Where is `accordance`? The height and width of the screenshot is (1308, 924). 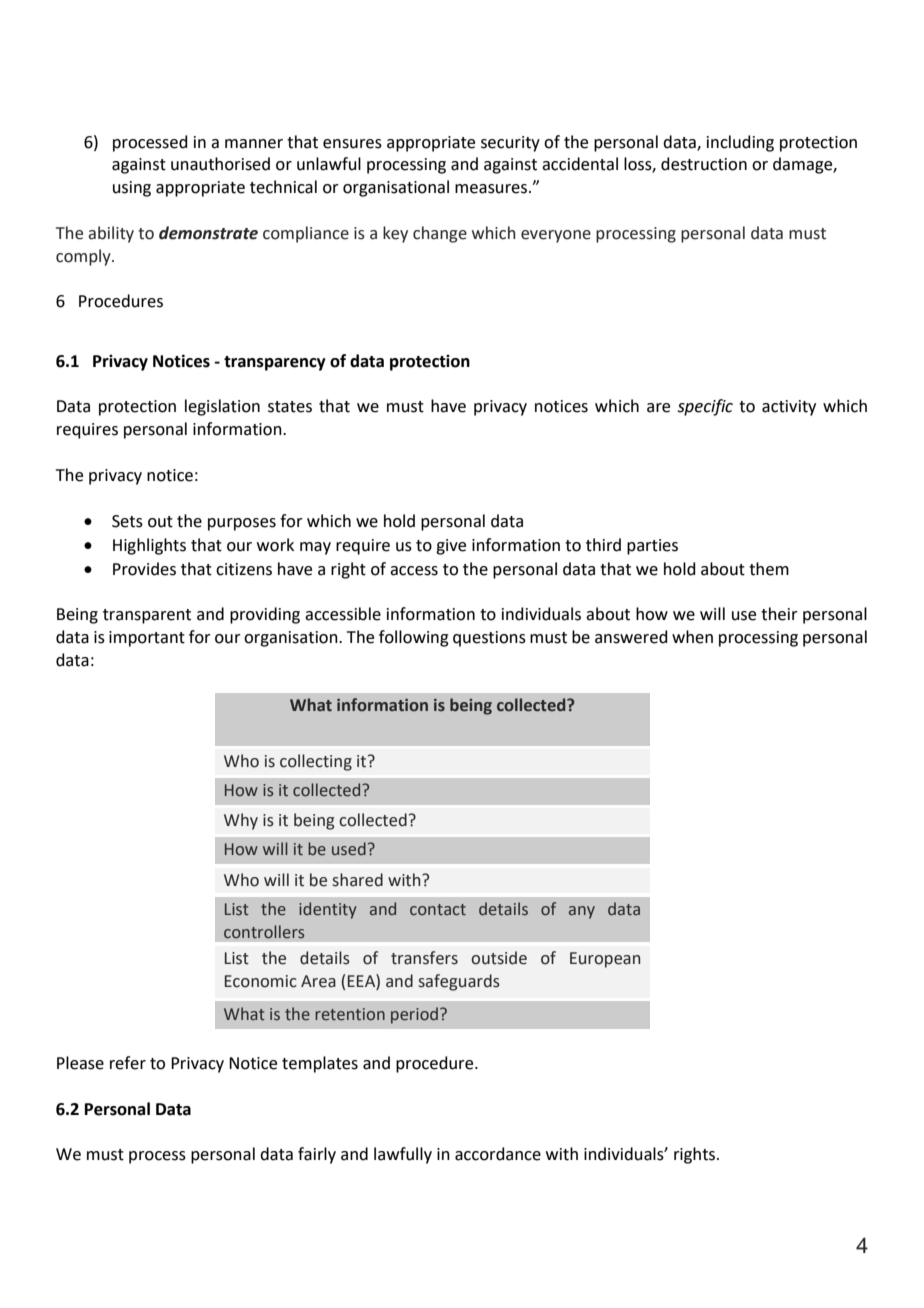 accordance is located at coordinates (498, 1154).
